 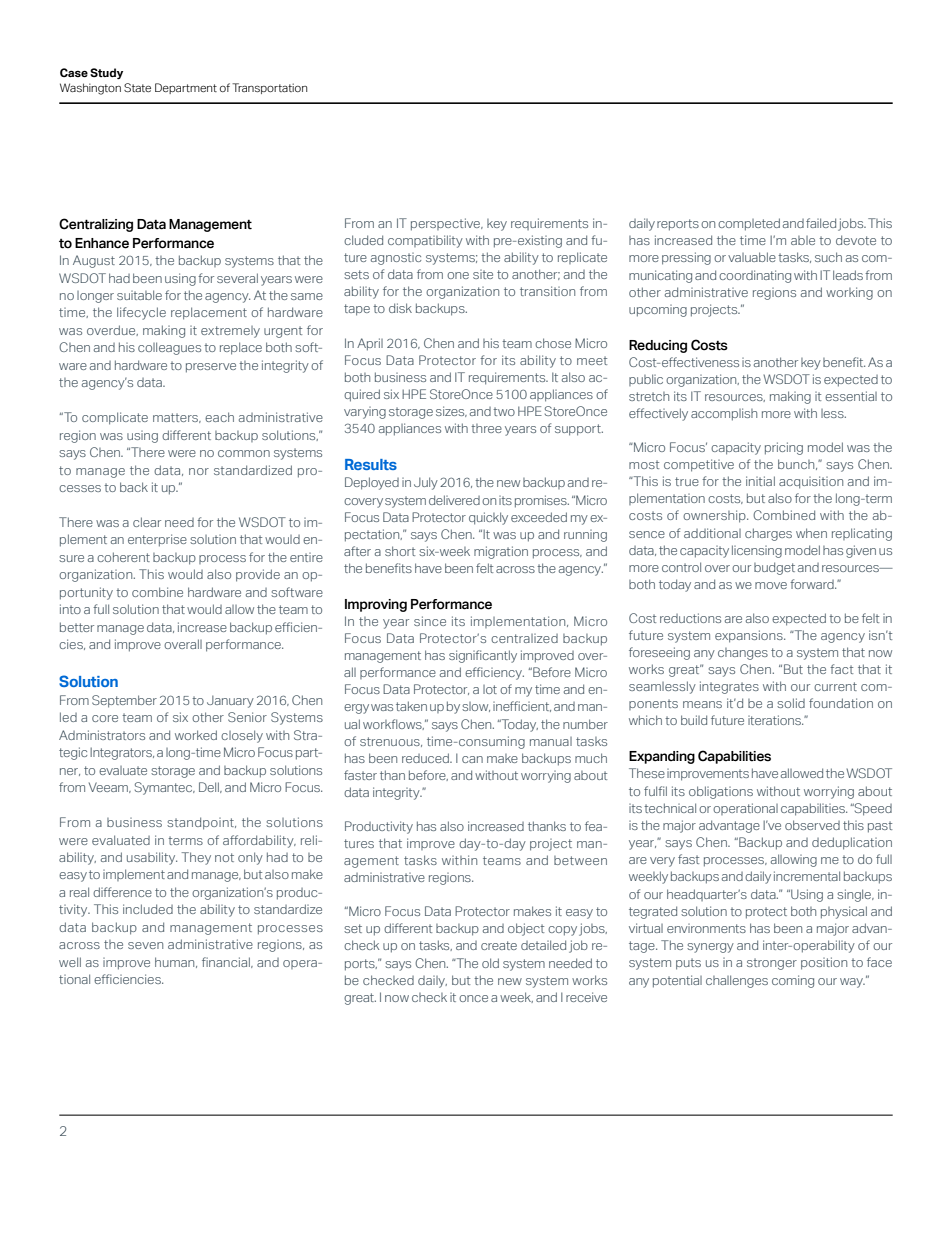 I want to click on lifecycle, so click(x=141, y=313).
